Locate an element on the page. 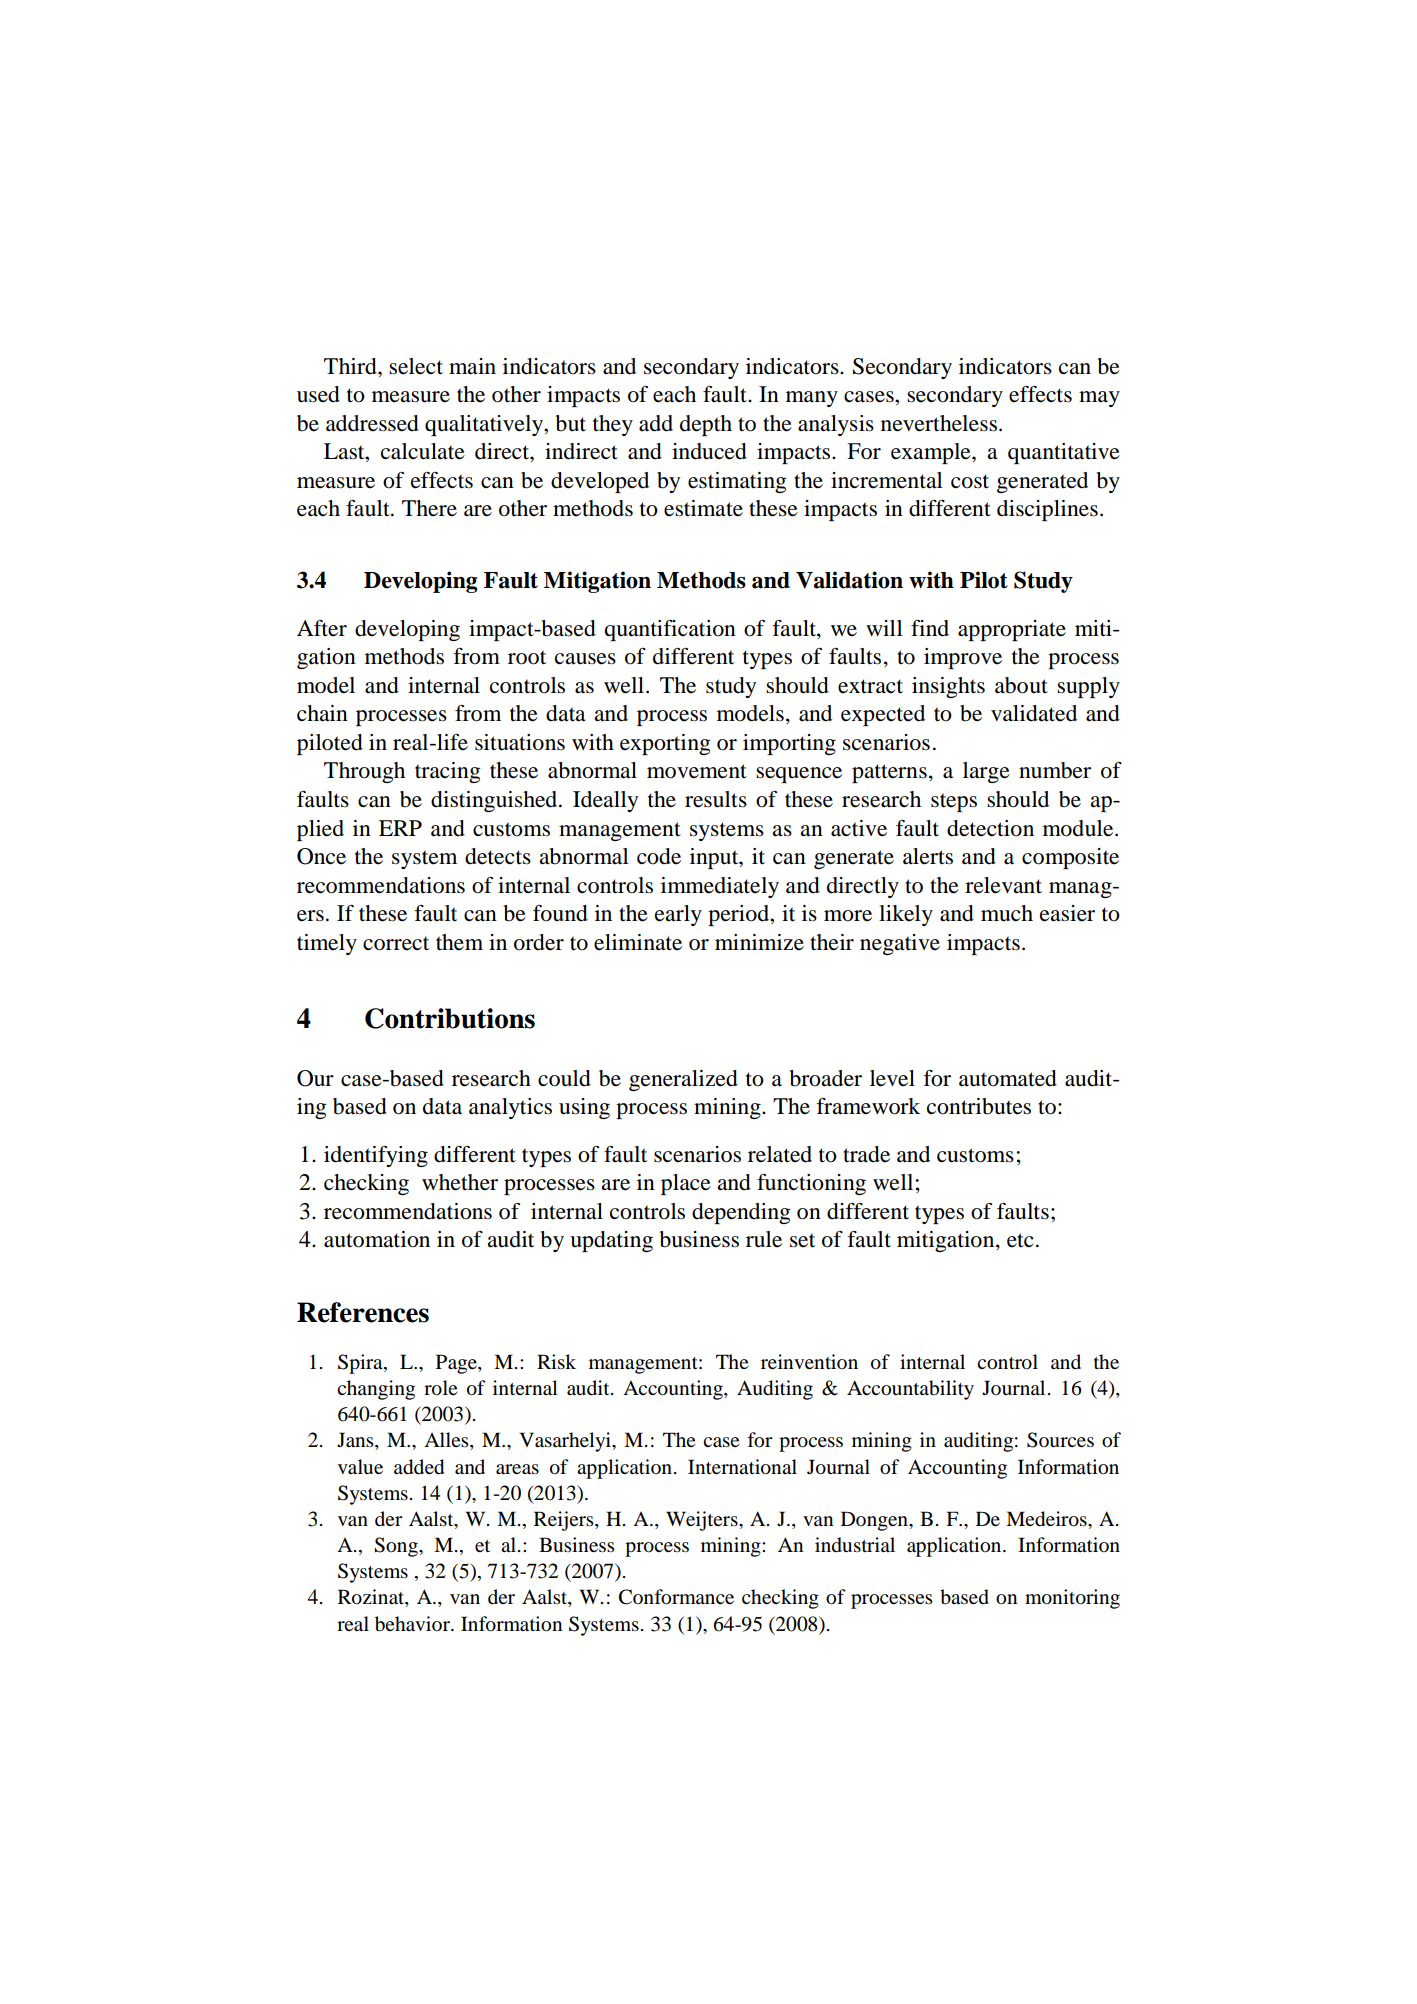 The image size is (1417, 2004). much is located at coordinates (1007, 913).
